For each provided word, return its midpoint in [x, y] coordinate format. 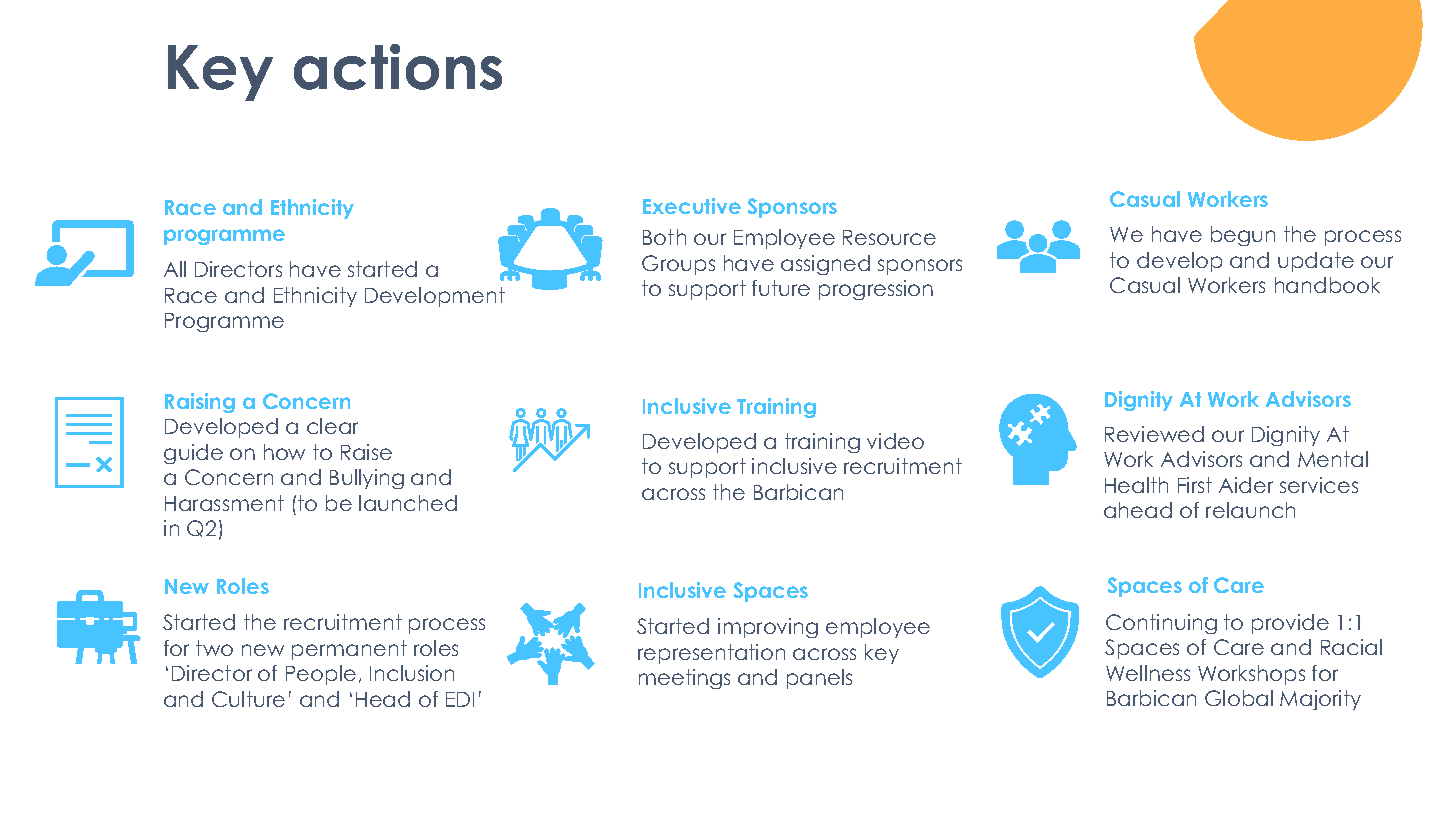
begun [1243, 236]
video [895, 441]
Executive [692, 206]
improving [768, 628]
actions [398, 67]
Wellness [1148, 673]
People [321, 675]
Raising [200, 403]
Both [664, 237]
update [1316, 262]
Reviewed [1154, 434]
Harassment [224, 503]
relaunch [1250, 510]
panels [819, 679]
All [175, 269]
